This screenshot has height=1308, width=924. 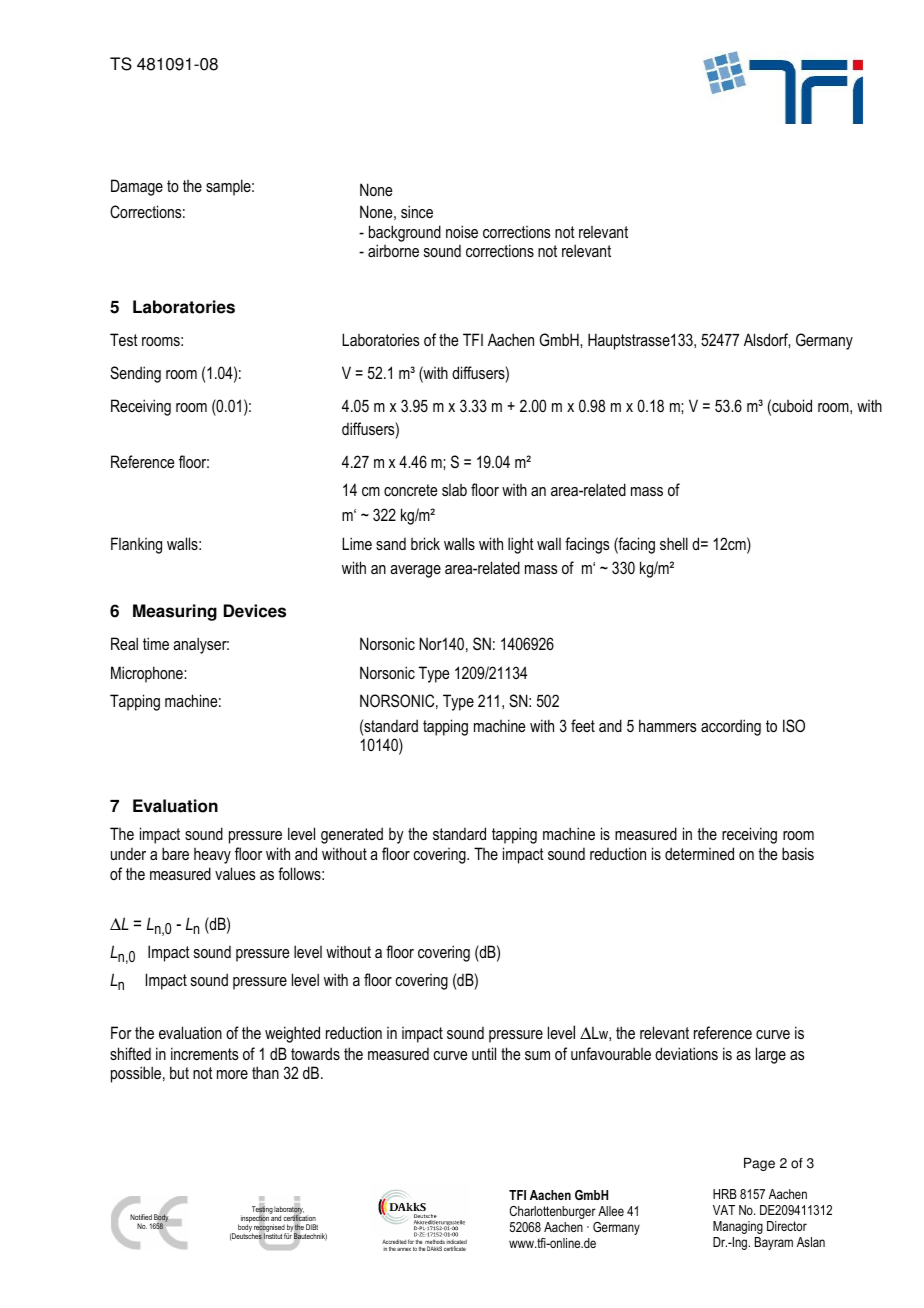 I want to click on until, so click(x=484, y=1053).
